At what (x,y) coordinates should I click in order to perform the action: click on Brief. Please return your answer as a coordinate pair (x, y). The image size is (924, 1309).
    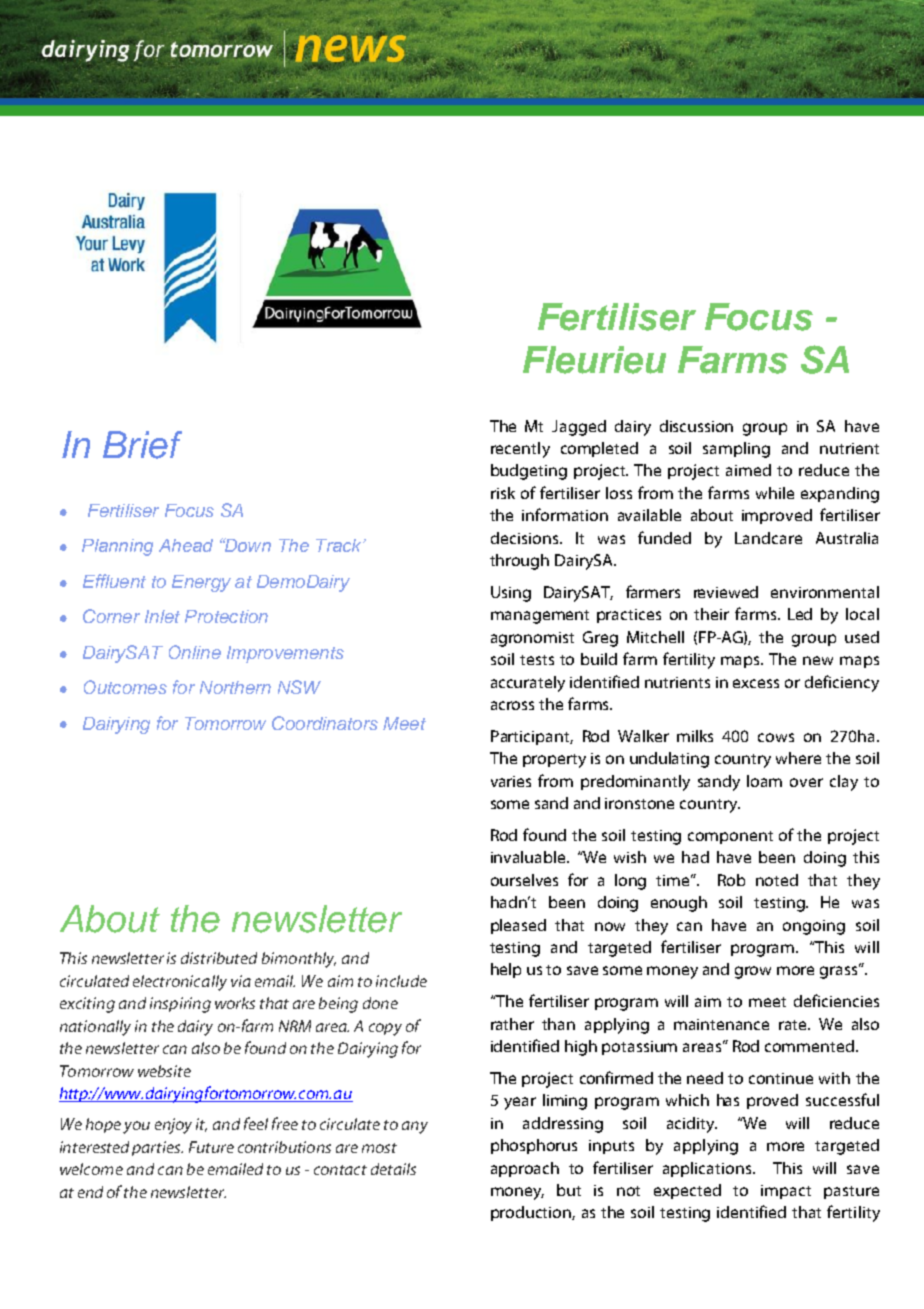
    Looking at the image, I should click on (142, 445).
